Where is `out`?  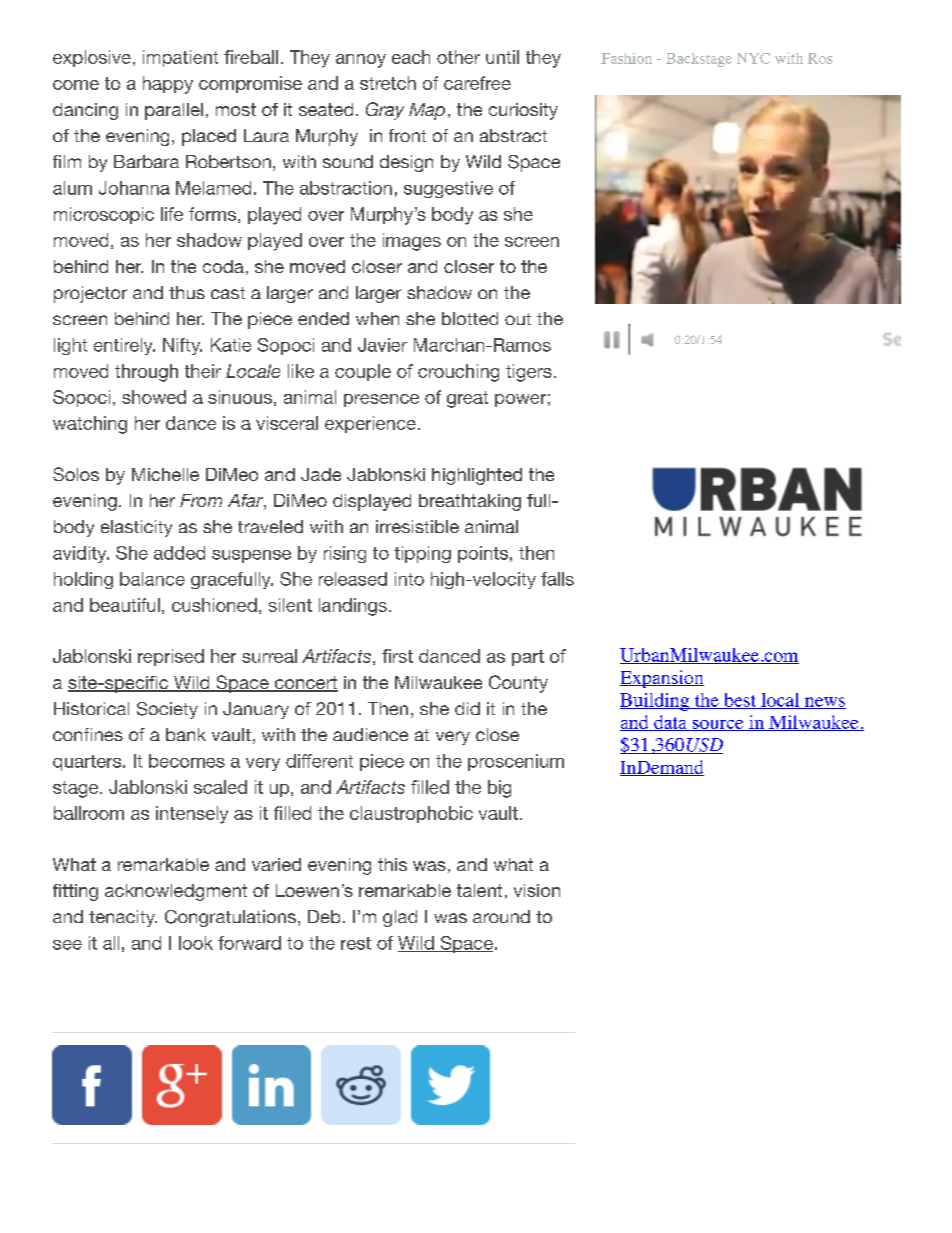 out is located at coordinates (518, 319).
